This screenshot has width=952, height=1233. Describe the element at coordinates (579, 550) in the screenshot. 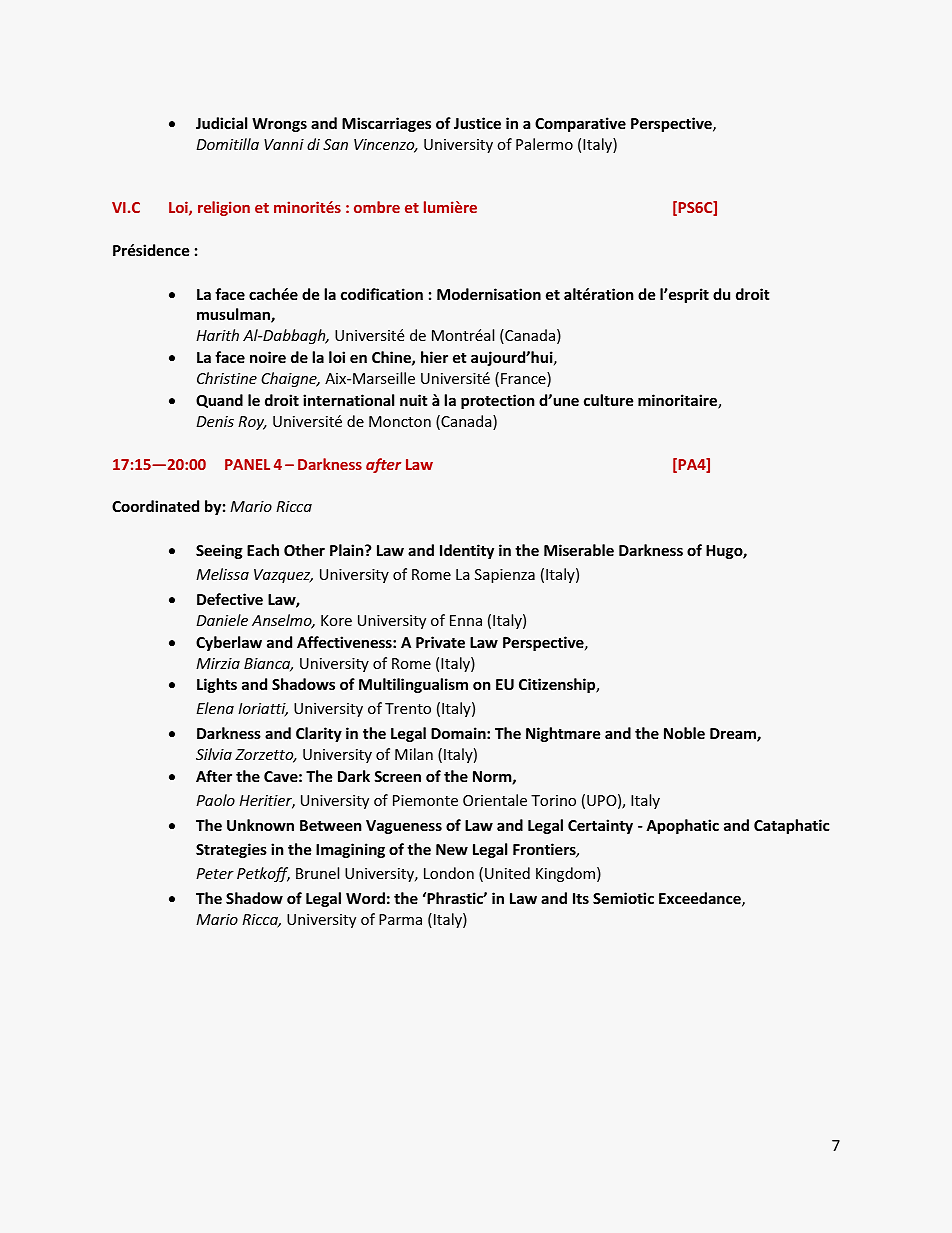

I see `Miserable` at that location.
